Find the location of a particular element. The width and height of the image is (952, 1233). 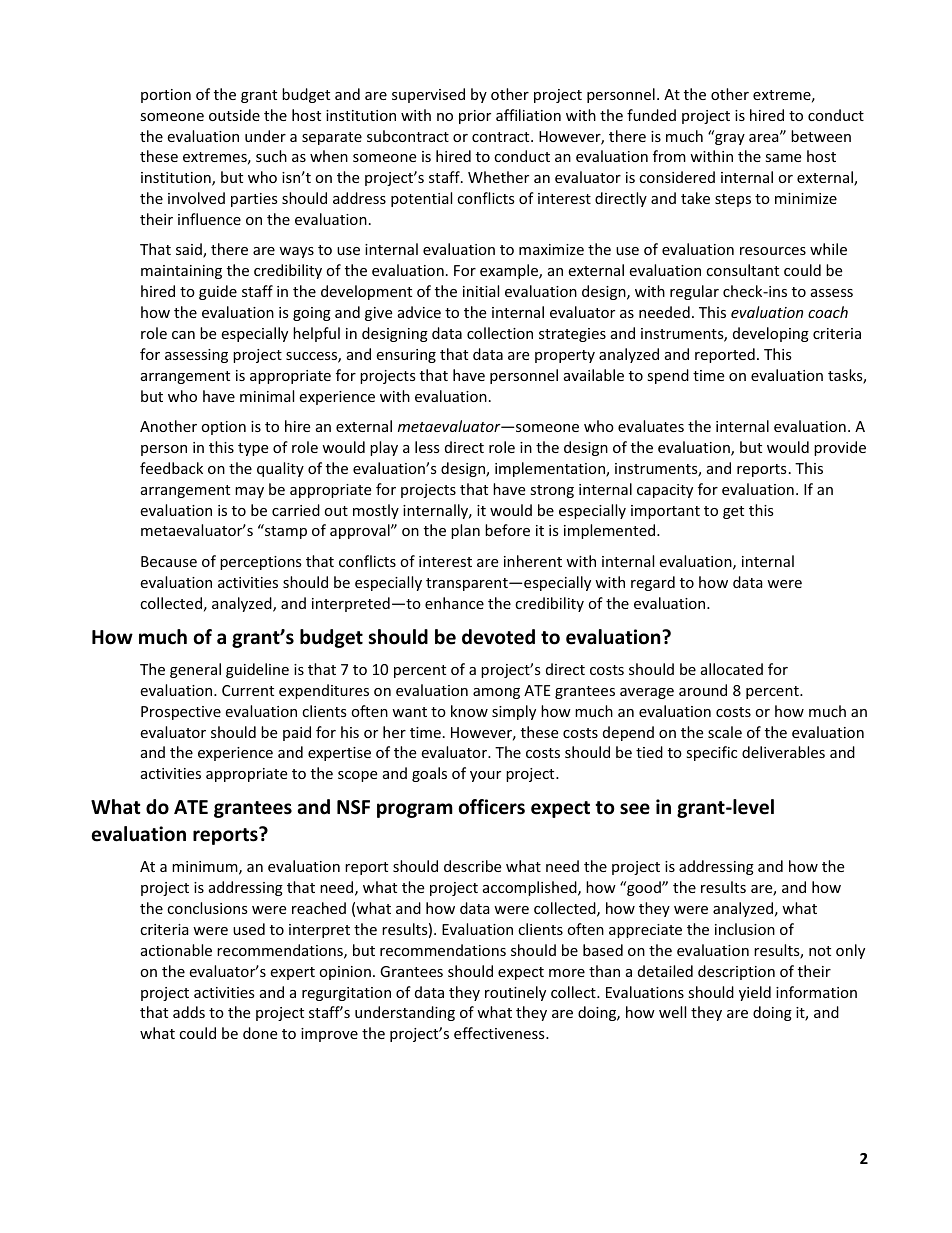

regard is located at coordinates (653, 583).
